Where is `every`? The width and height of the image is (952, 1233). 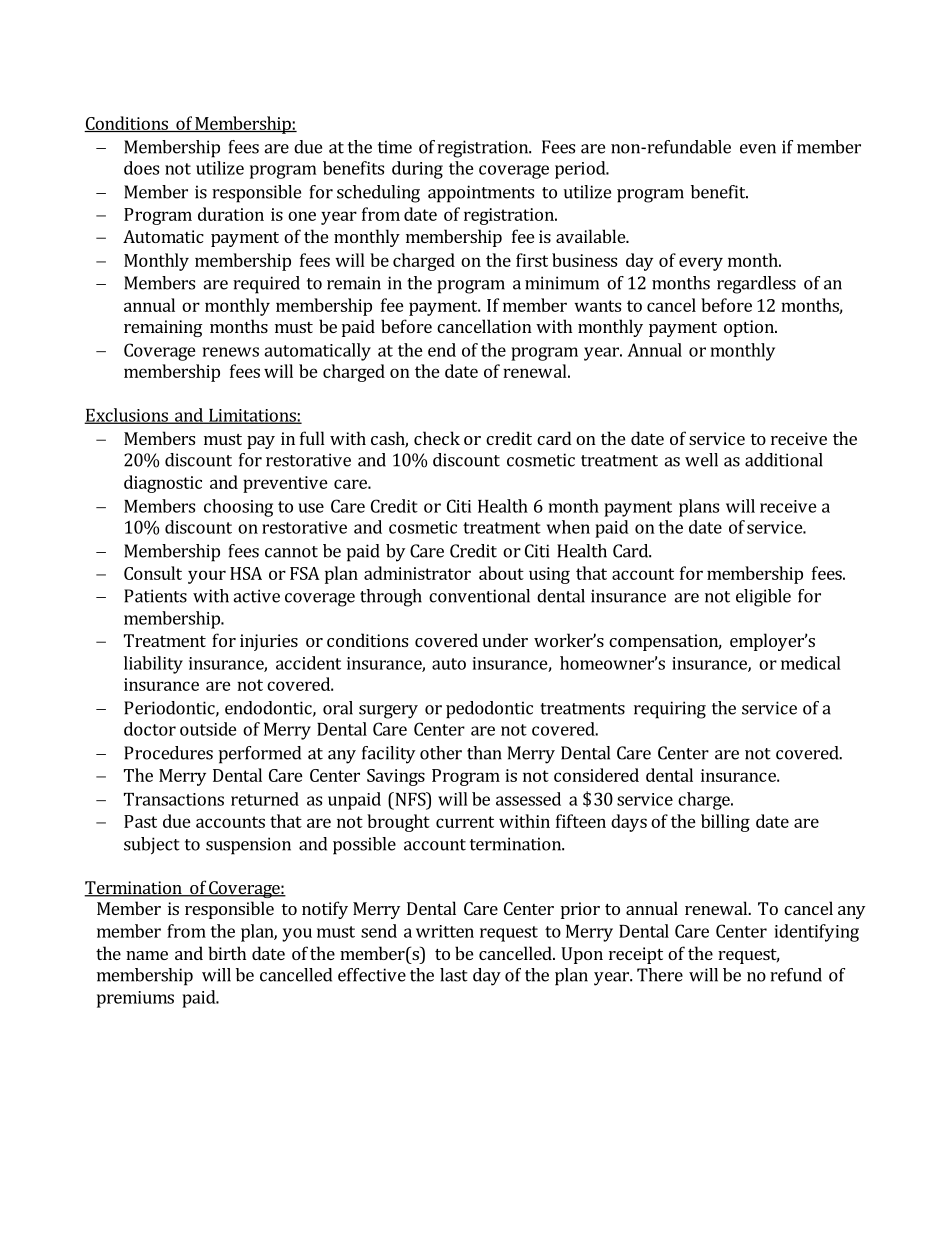 every is located at coordinates (701, 264).
